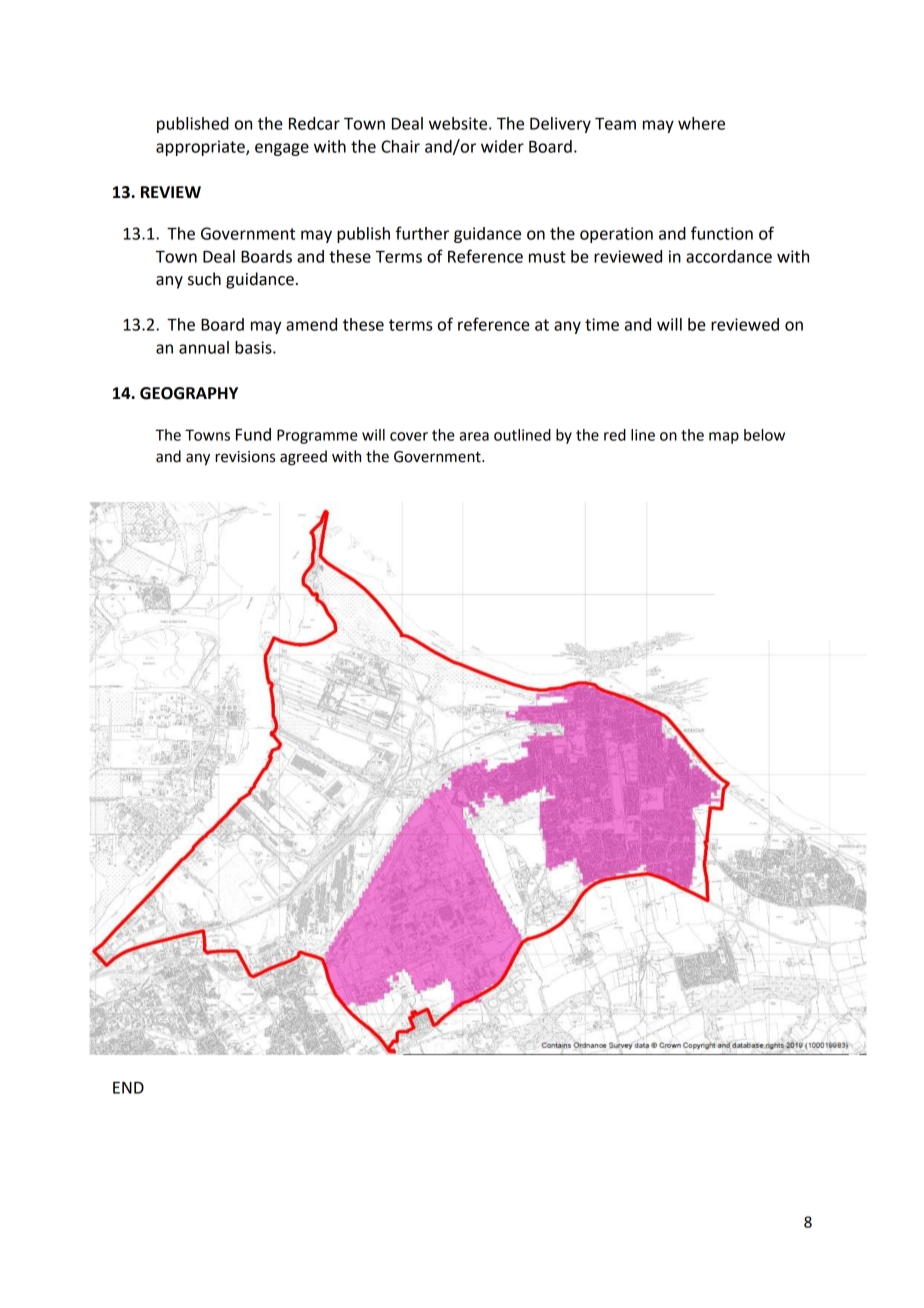 The width and height of the image is (924, 1308). Describe the element at coordinates (602, 324) in the image. I see `time` at that location.
